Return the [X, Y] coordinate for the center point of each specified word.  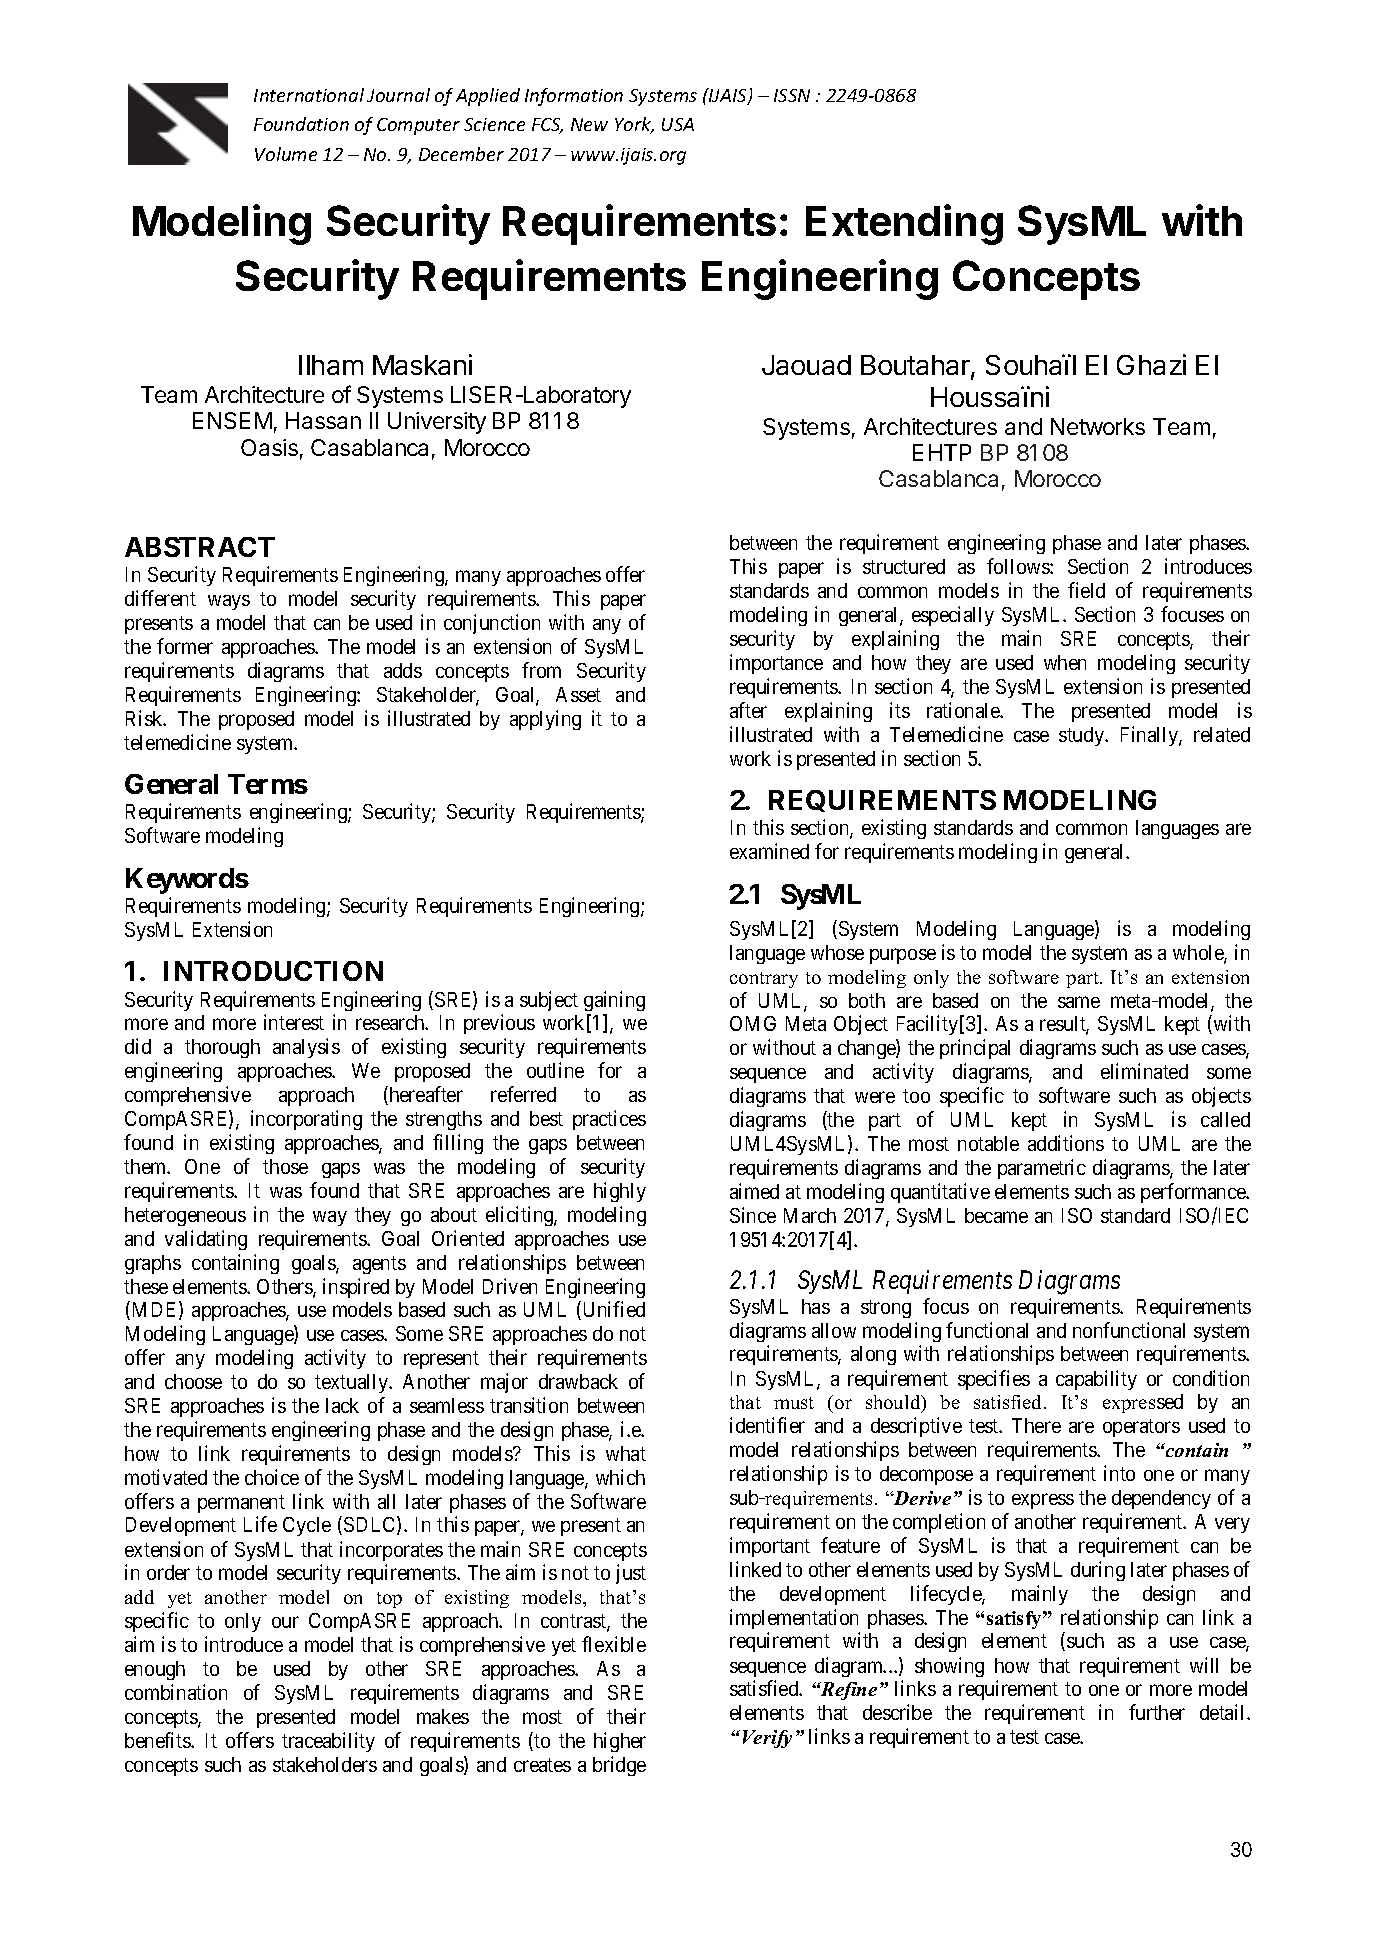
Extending [904, 224]
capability [1096, 1380]
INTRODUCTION [273, 971]
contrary [764, 980]
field [1086, 590]
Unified [612, 1310]
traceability [328, 1742]
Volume [286, 154]
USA [678, 124]
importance [776, 664]
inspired [356, 1288]
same [1079, 1002]
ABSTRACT [200, 547]
